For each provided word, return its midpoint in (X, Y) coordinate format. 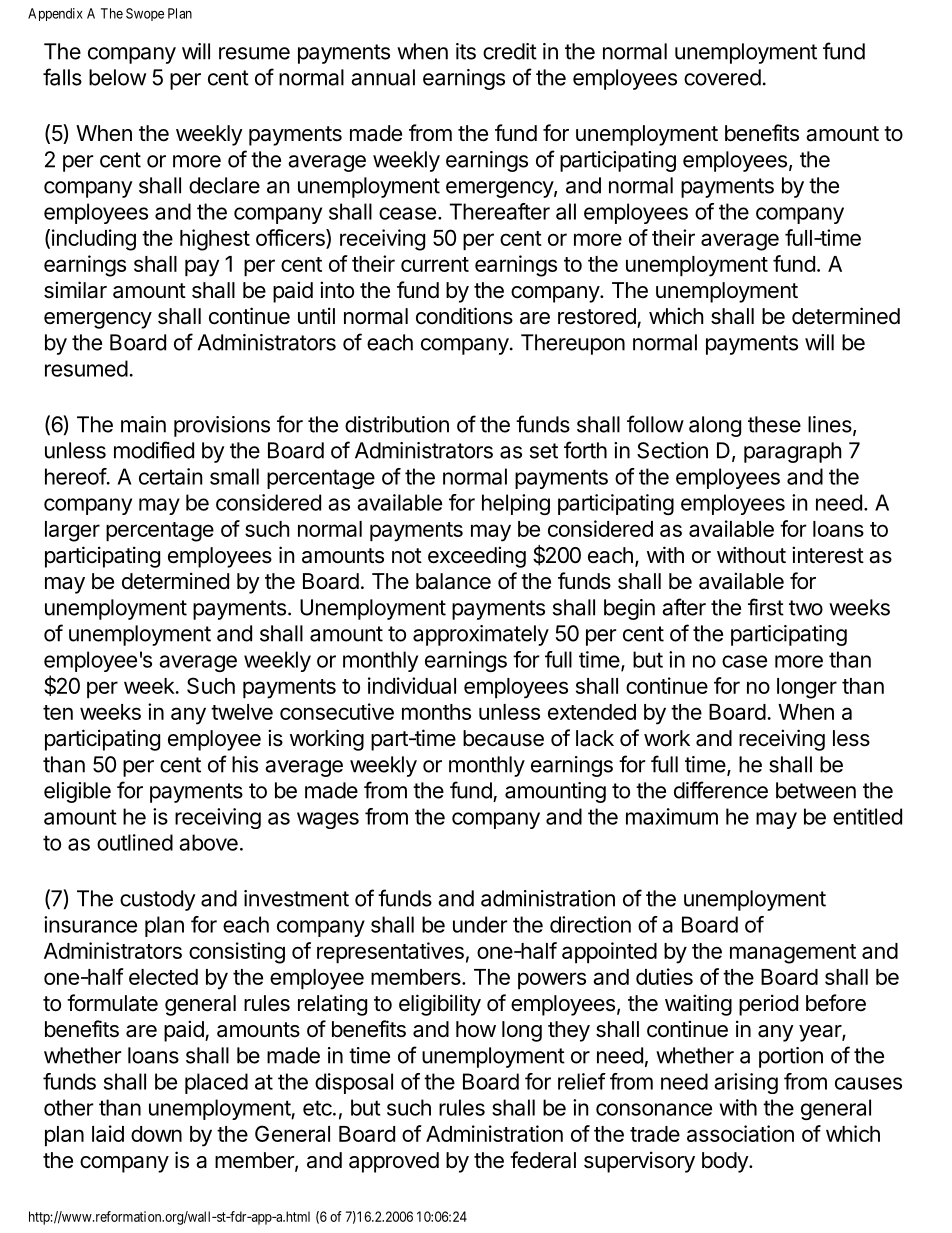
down (156, 1134)
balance (453, 581)
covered (722, 77)
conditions (464, 316)
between (816, 790)
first (766, 607)
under (480, 924)
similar (75, 290)
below (117, 77)
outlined (135, 842)
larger (72, 531)
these (774, 424)
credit (510, 51)
